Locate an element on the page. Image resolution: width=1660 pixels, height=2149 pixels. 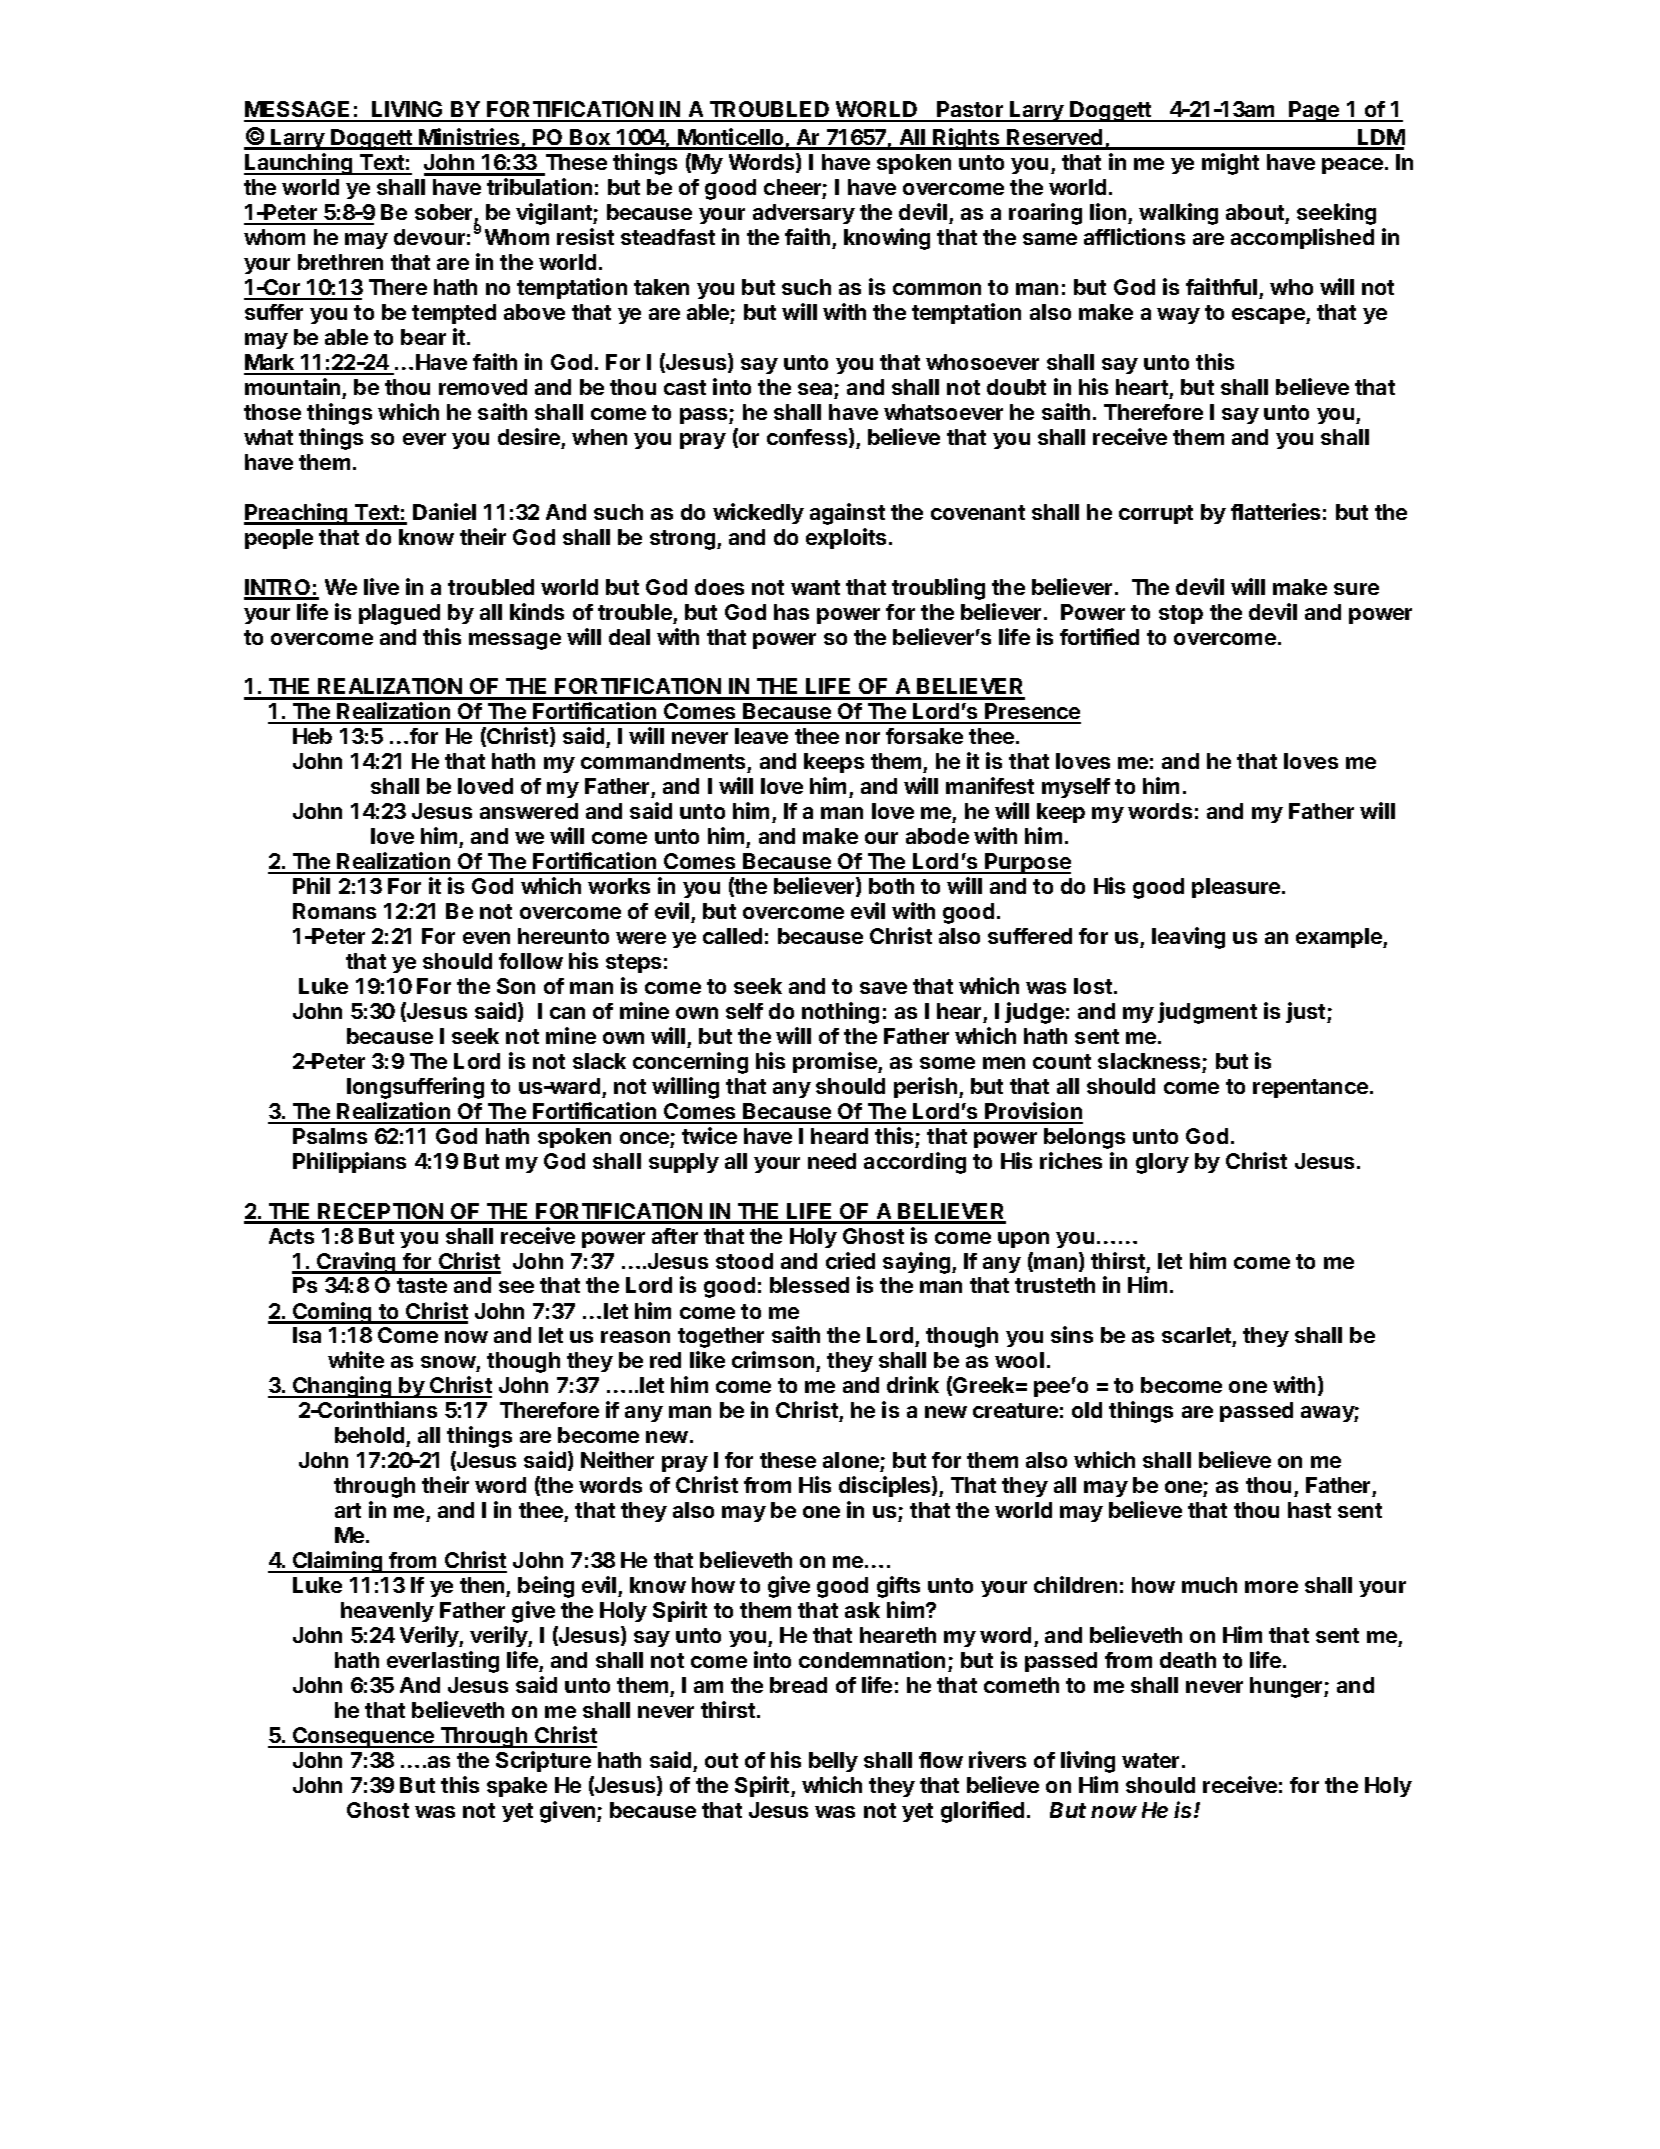
Consequence is located at coordinates (363, 1737).
